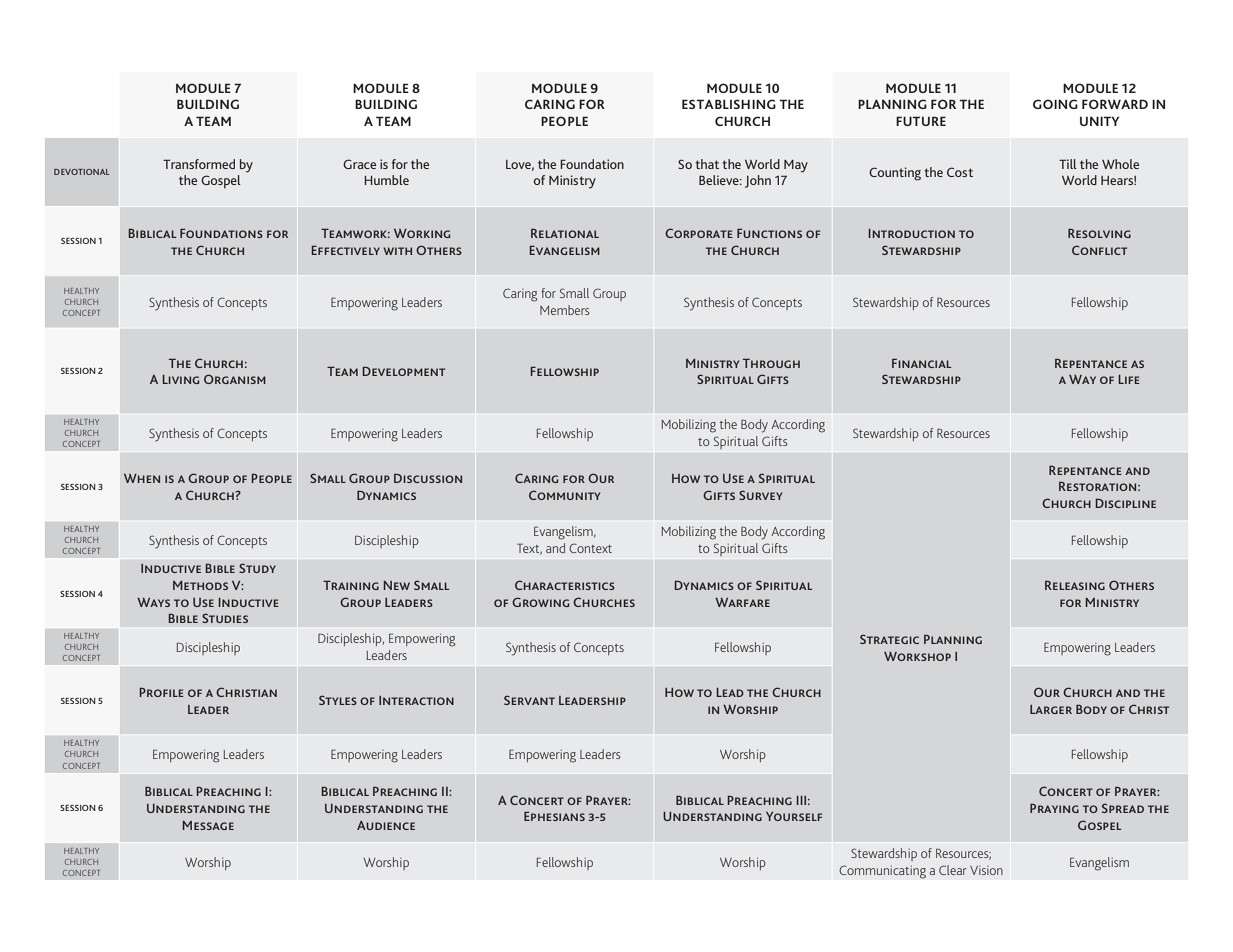  Describe the element at coordinates (760, 495) in the document. I see `Survey` at that location.
